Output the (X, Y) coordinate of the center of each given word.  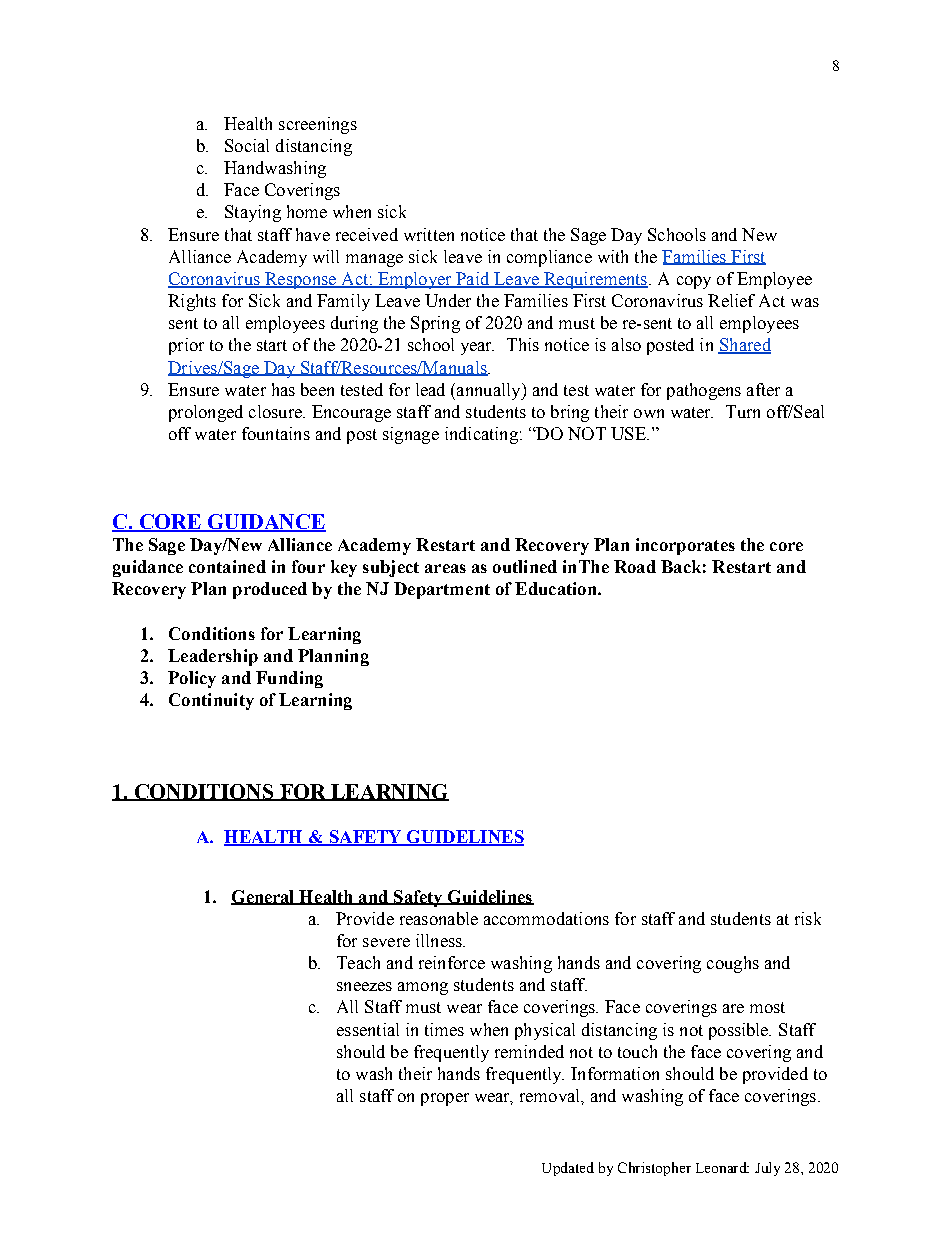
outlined (525, 566)
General (264, 897)
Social (247, 145)
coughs (733, 964)
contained (227, 566)
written (429, 234)
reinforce (452, 962)
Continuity (211, 701)
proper (445, 1099)
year (477, 348)
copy (694, 282)
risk (808, 918)
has (283, 389)
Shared (744, 346)
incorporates (685, 546)
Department (442, 590)
